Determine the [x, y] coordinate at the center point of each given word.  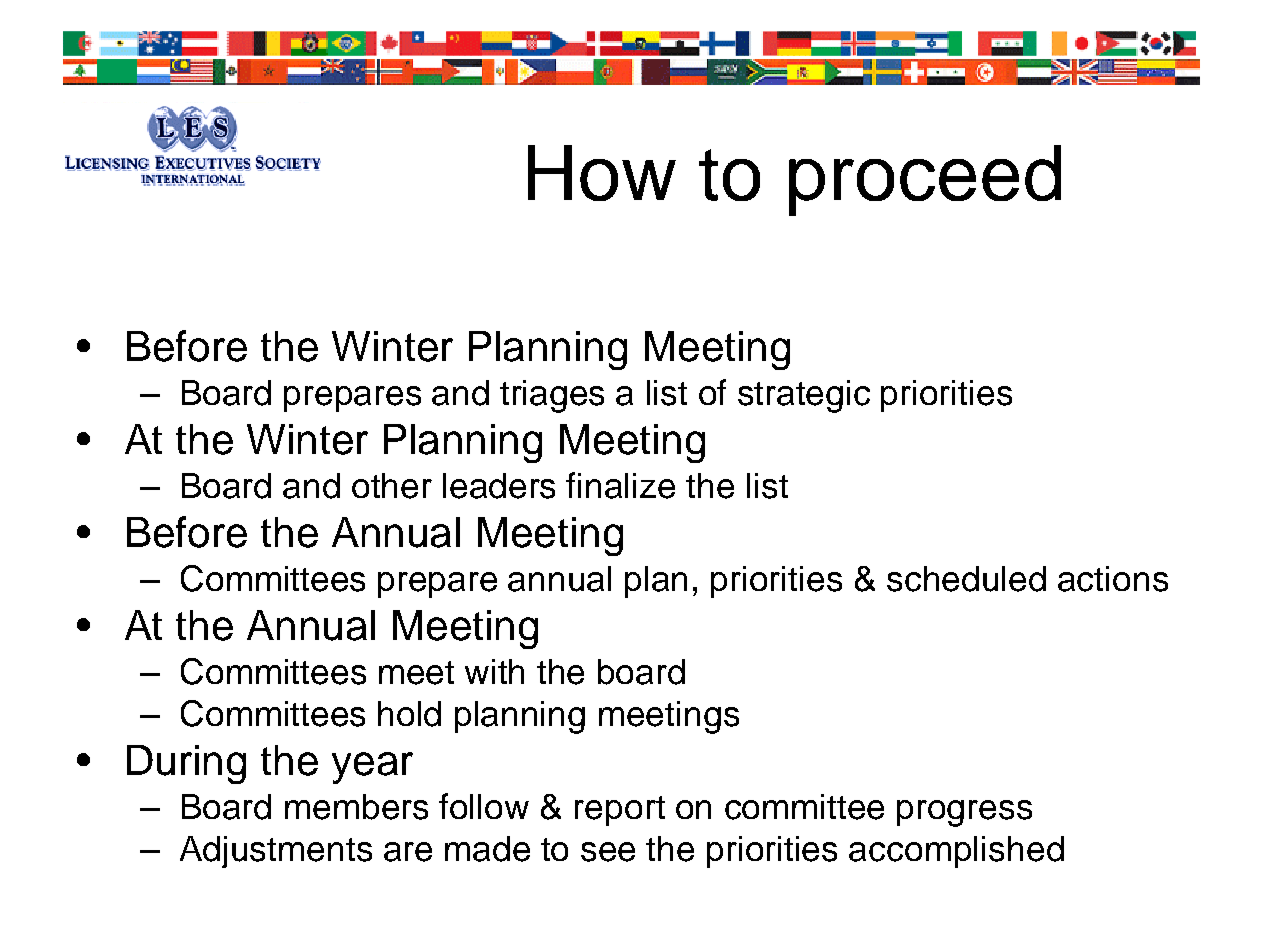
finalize [620, 485]
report [620, 811]
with [494, 671]
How [602, 173]
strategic [804, 396]
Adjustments [276, 852]
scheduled [966, 579]
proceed [925, 180]
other [392, 486]
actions [1113, 579]
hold [409, 714]
